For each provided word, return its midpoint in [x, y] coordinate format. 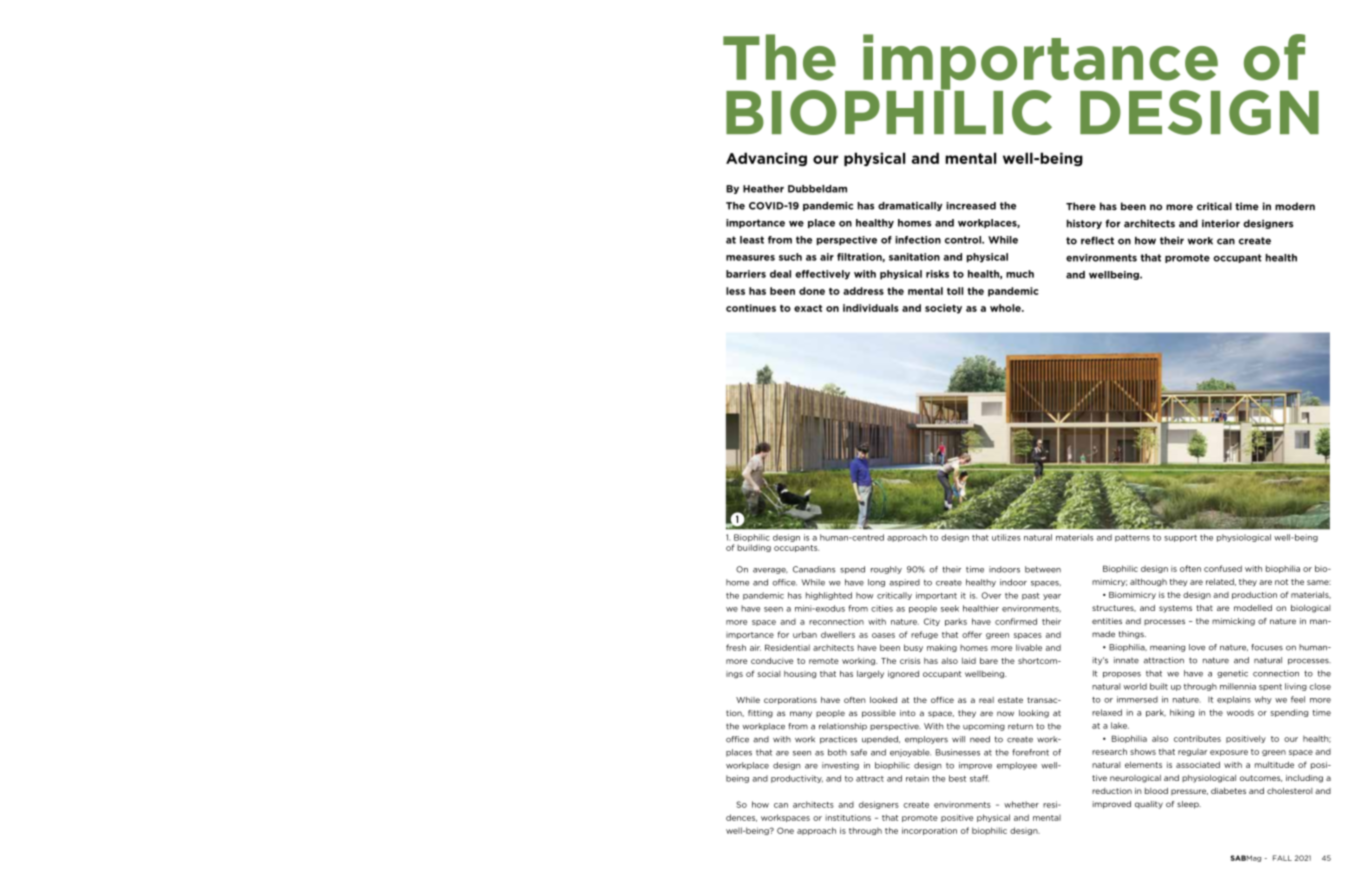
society [943, 309]
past [1031, 596]
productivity [797, 779]
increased [971, 206]
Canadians [814, 569]
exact [808, 308]
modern [1295, 206]
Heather [763, 189]
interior [1221, 223]
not [1281, 582]
